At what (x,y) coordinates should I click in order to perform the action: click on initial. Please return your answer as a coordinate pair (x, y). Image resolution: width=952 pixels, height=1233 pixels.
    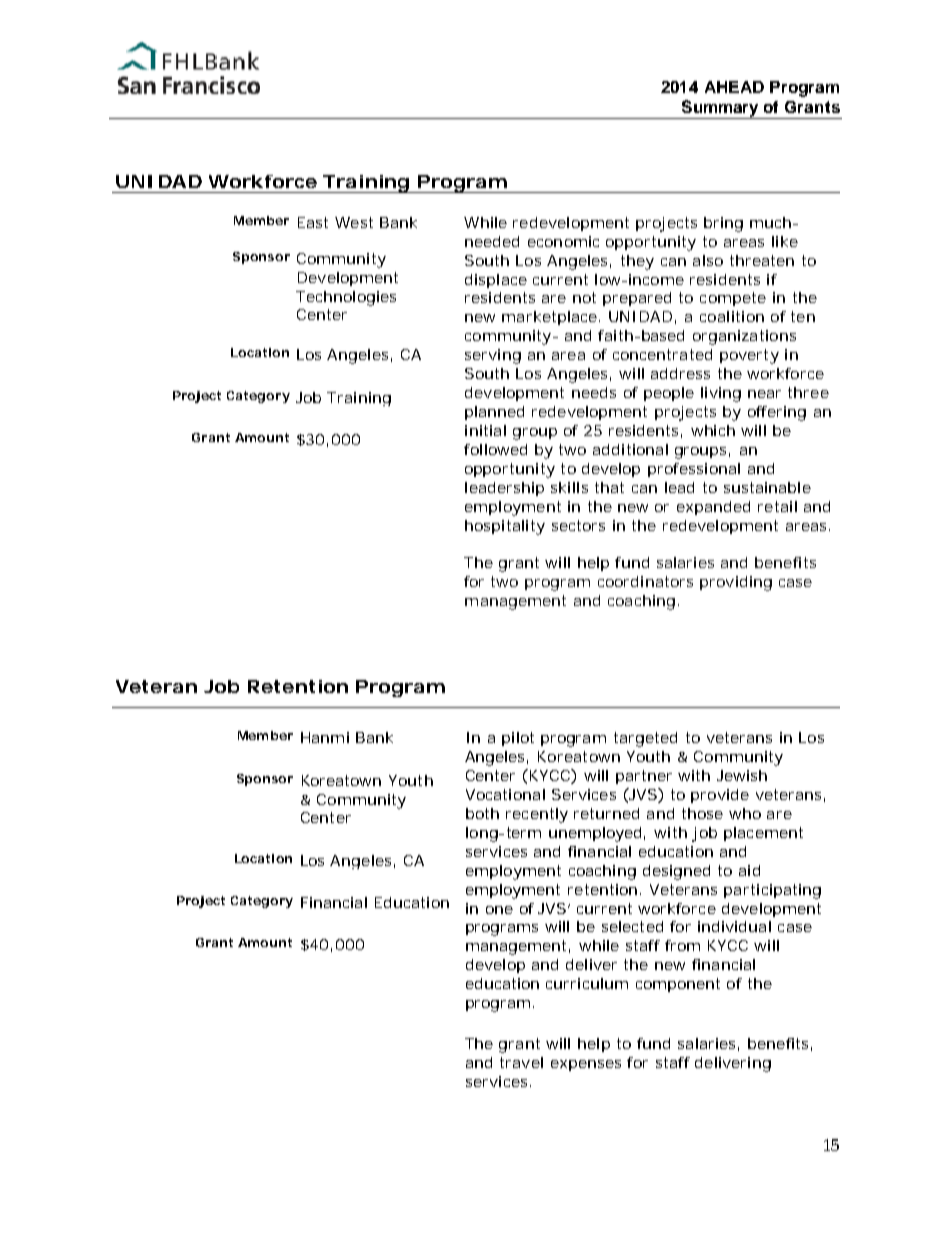
    Looking at the image, I should click on (485, 430).
